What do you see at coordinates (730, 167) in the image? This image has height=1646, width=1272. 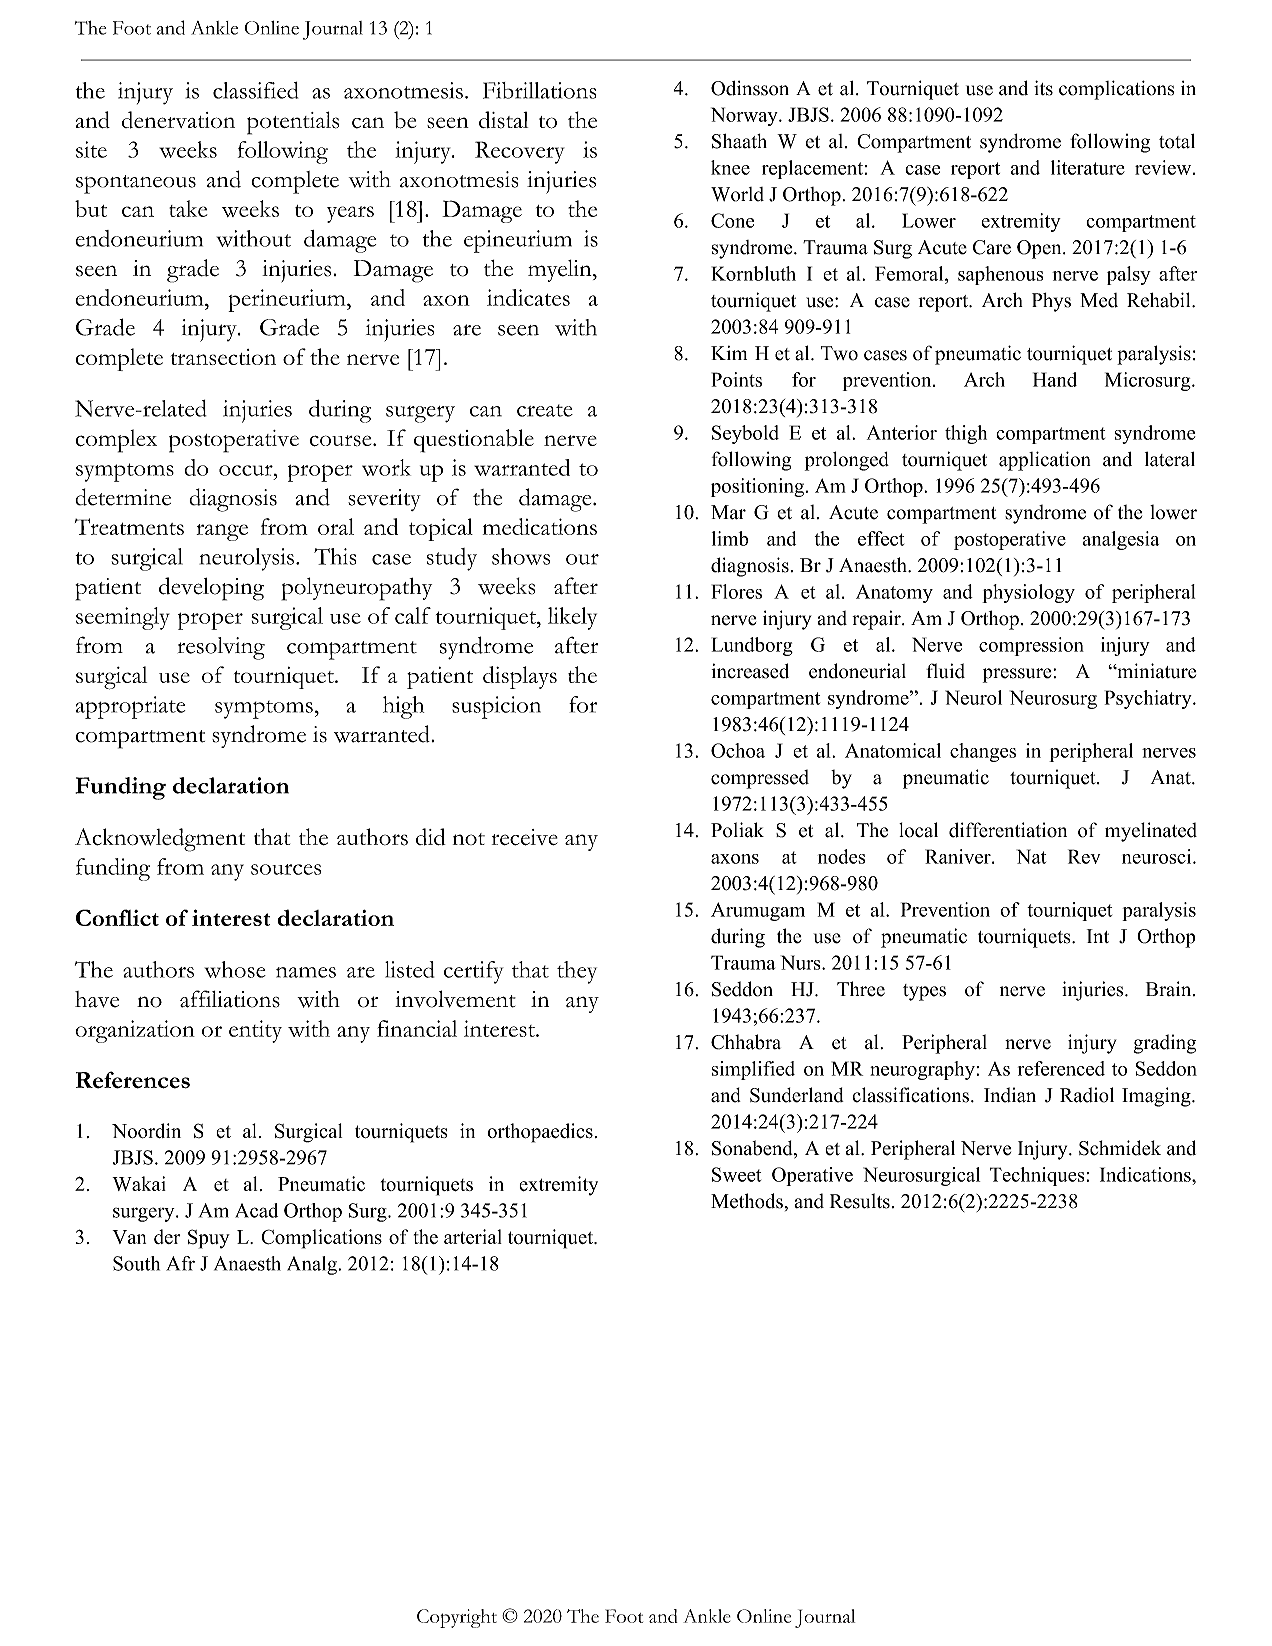 I see `knee` at bounding box center [730, 167].
